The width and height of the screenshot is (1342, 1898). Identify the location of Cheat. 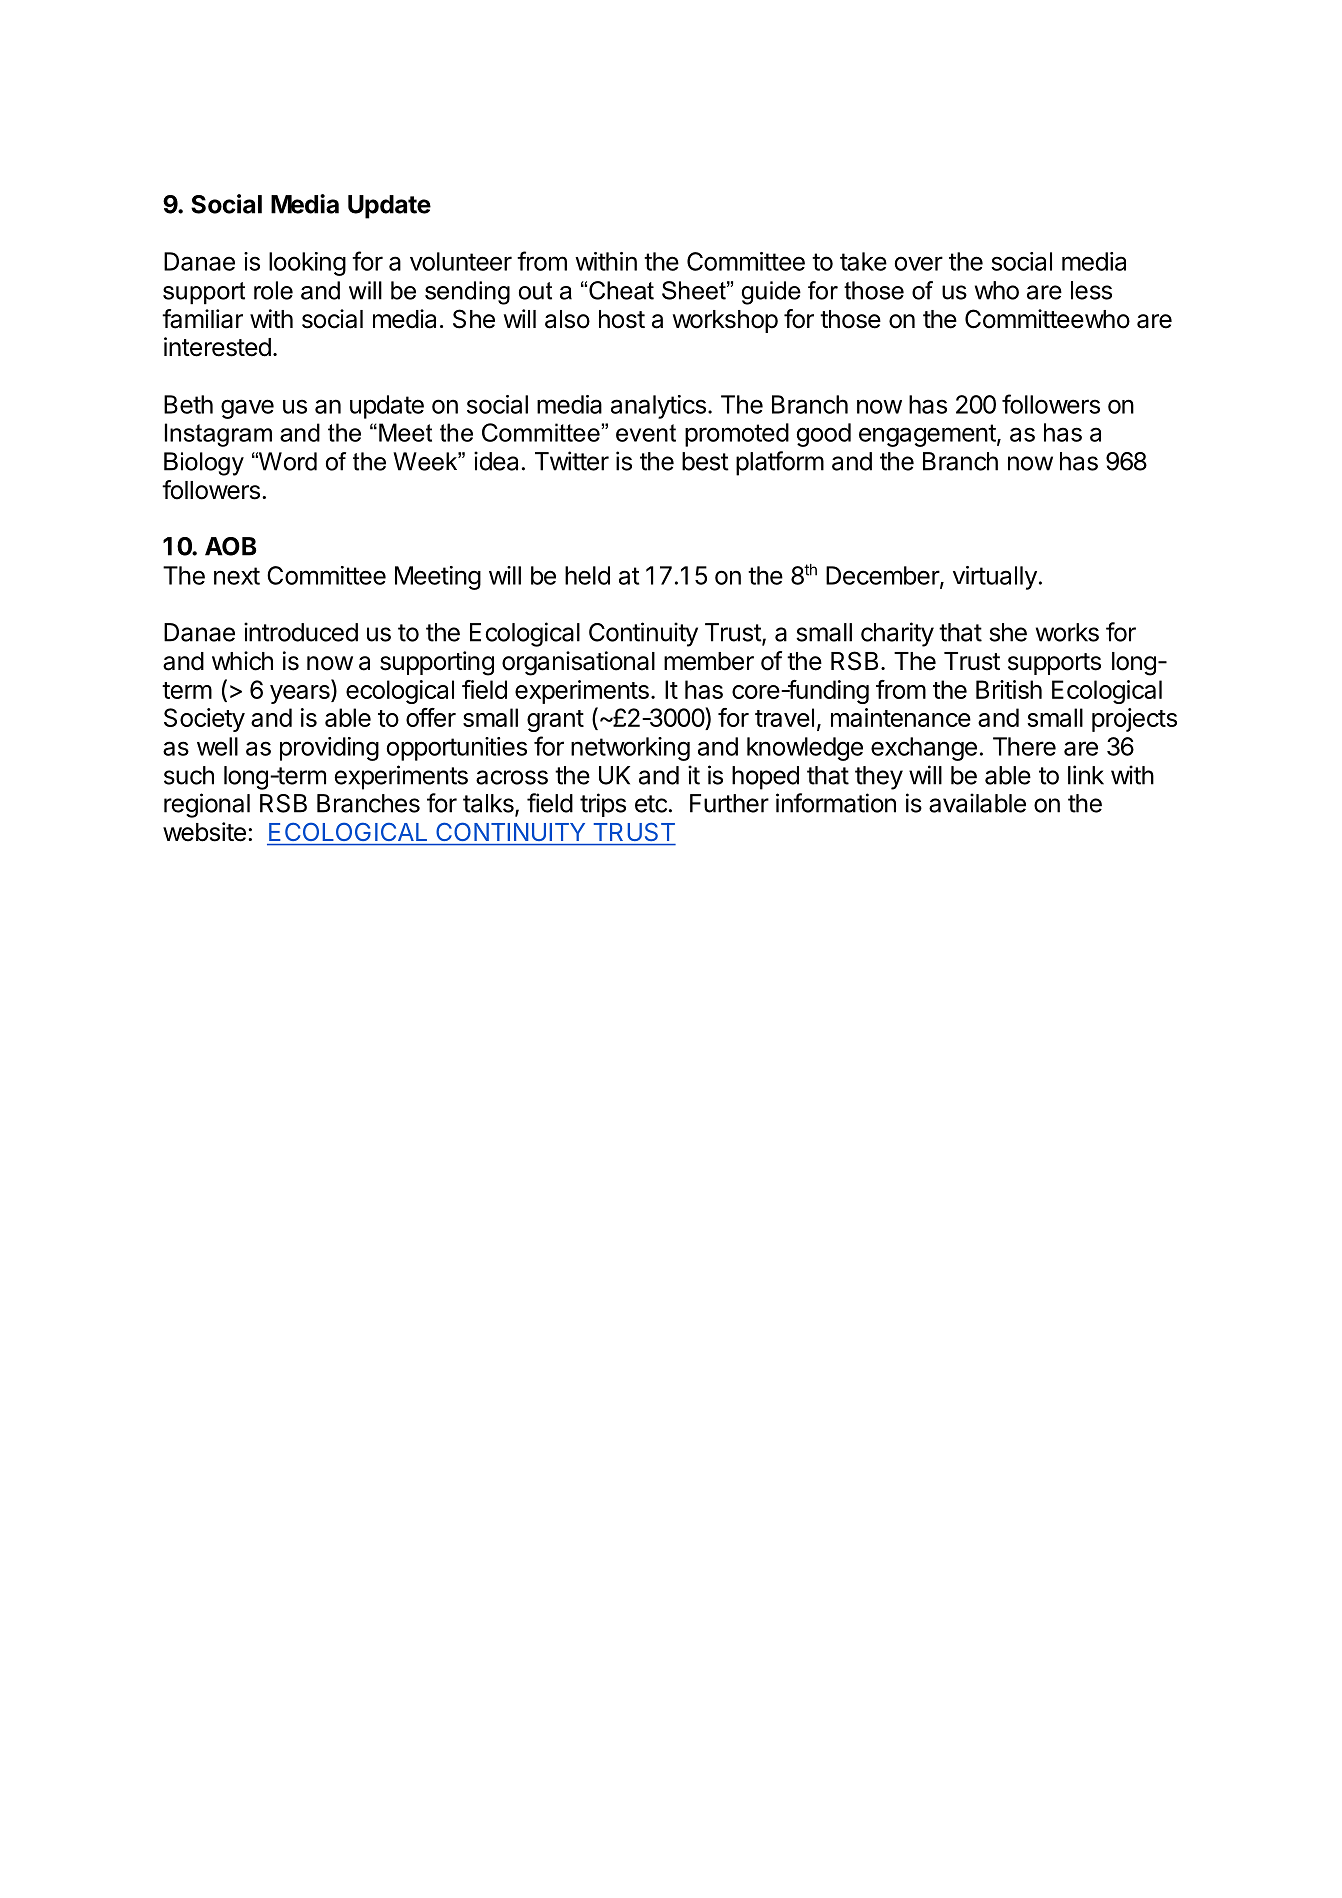
(621, 290).
